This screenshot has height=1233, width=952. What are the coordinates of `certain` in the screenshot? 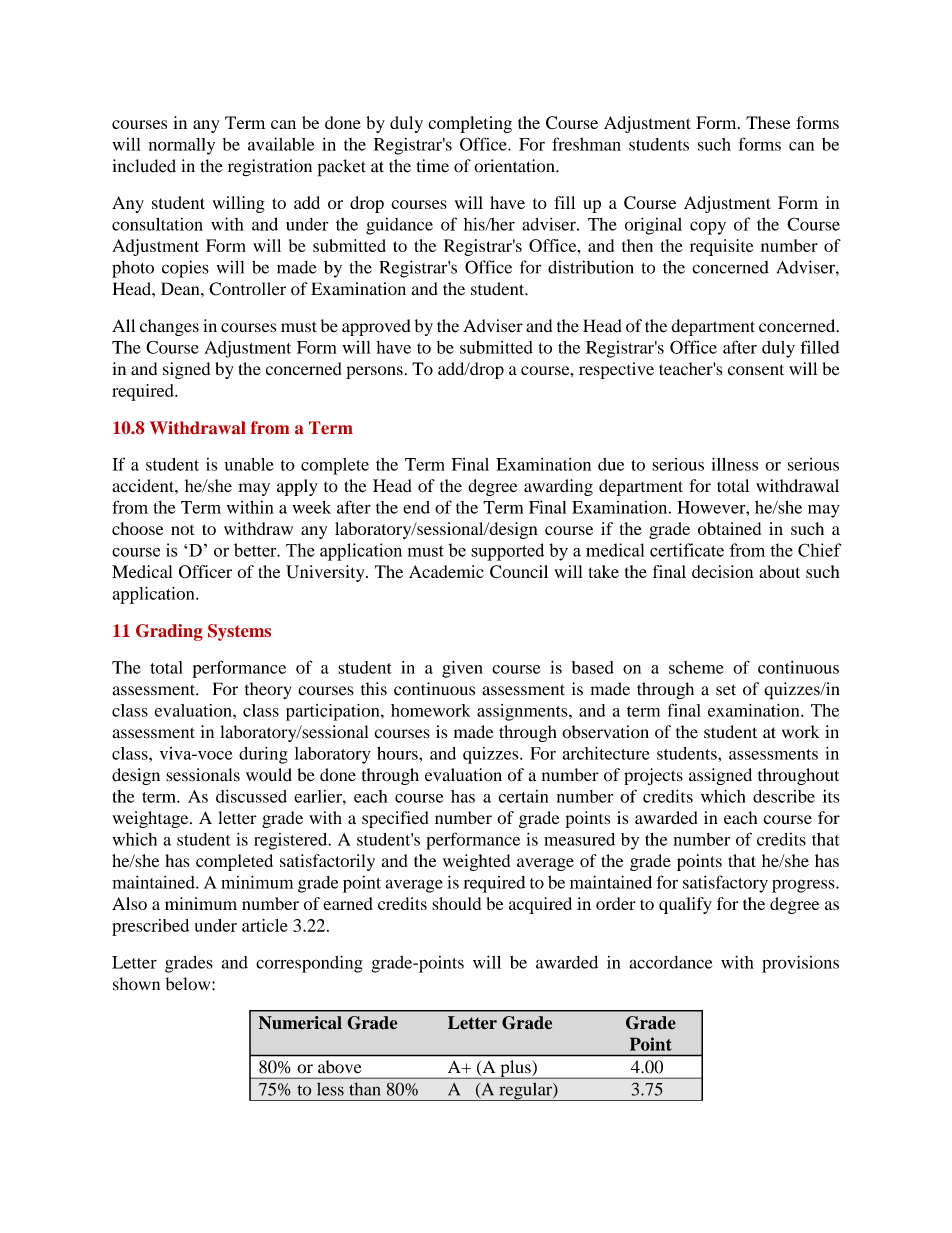 It's located at (523, 796).
